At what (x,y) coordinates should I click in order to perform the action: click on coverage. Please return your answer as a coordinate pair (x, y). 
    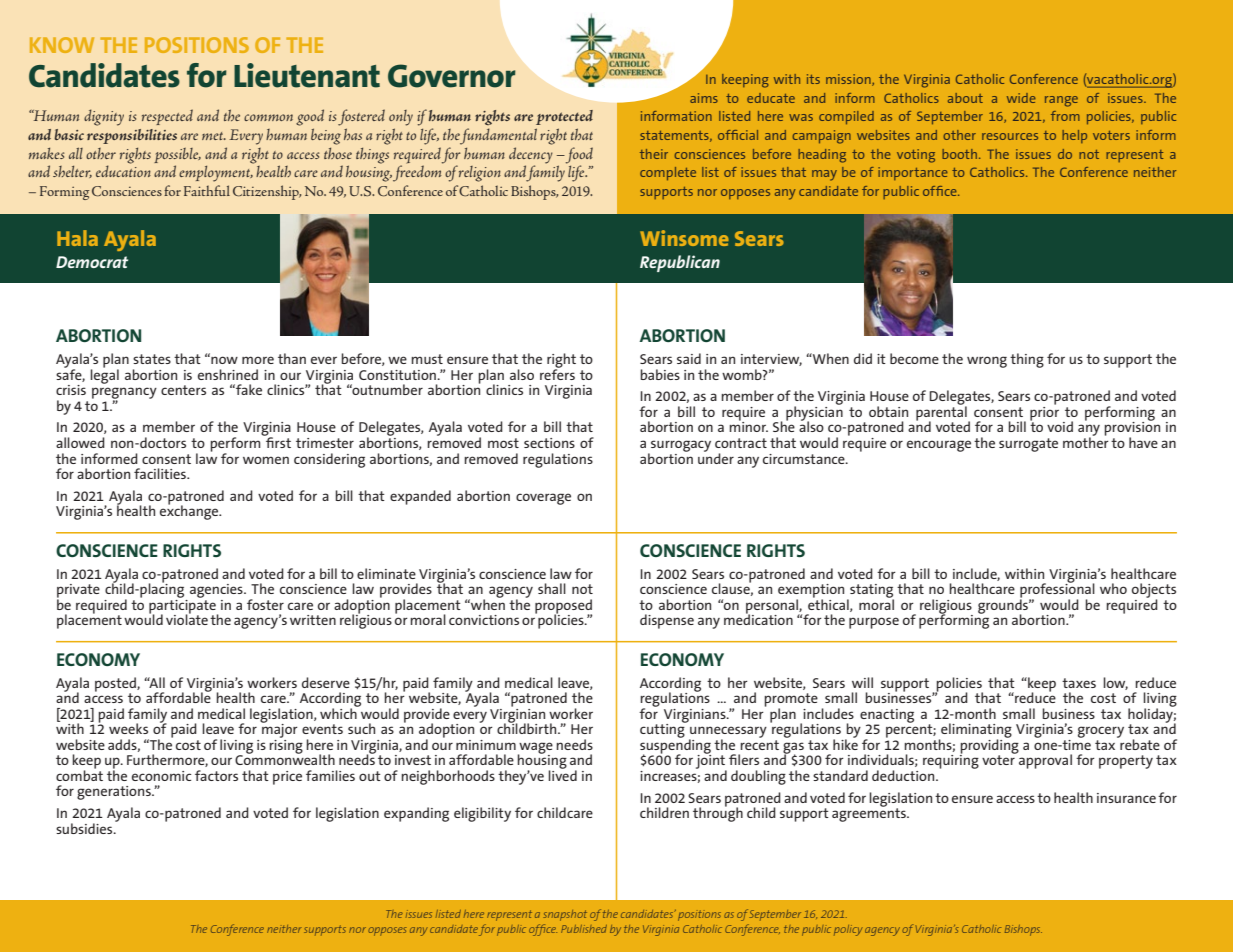
    Looking at the image, I should click on (543, 499).
